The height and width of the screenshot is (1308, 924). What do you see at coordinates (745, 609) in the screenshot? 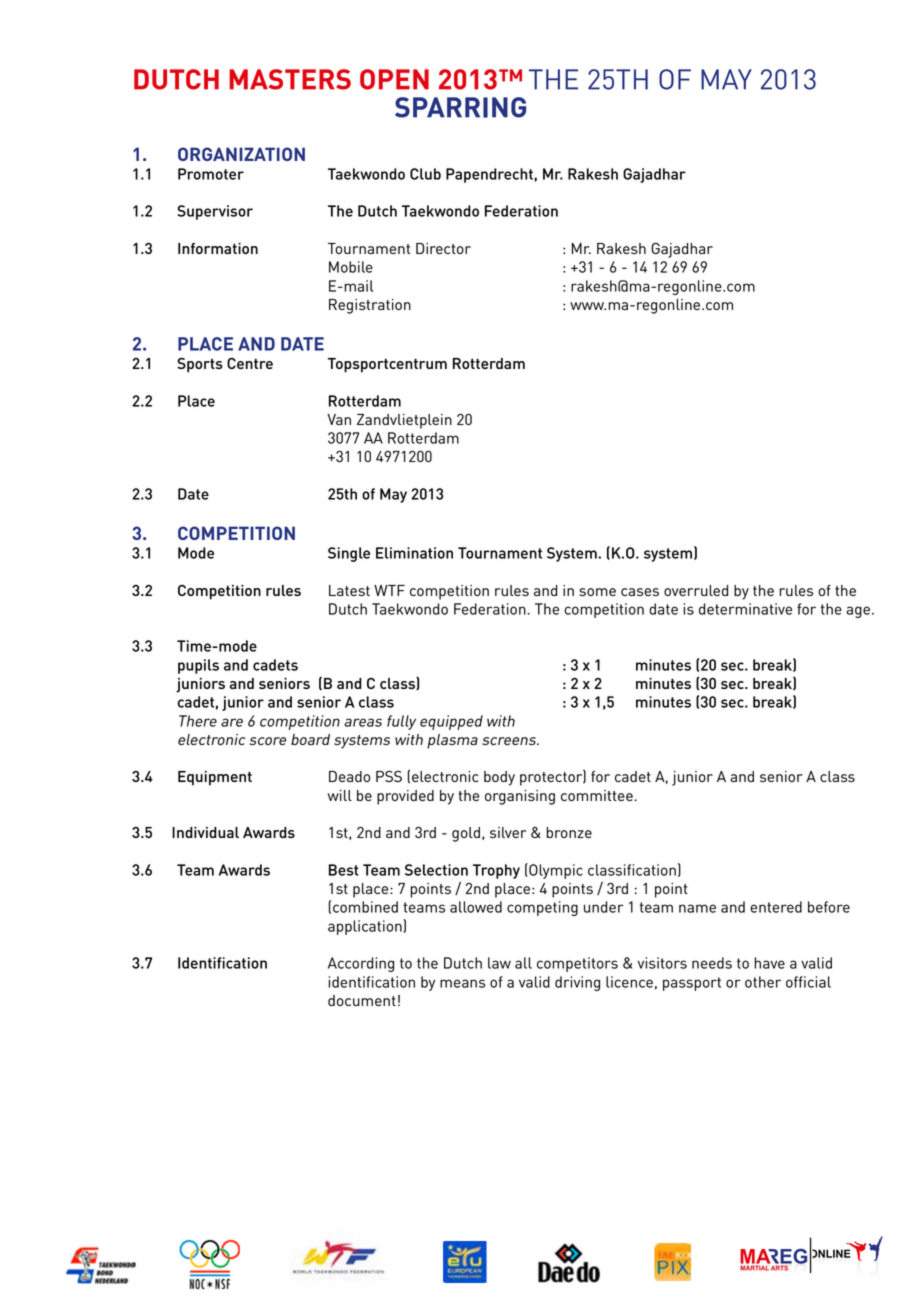
I see `determinative` at bounding box center [745, 609].
